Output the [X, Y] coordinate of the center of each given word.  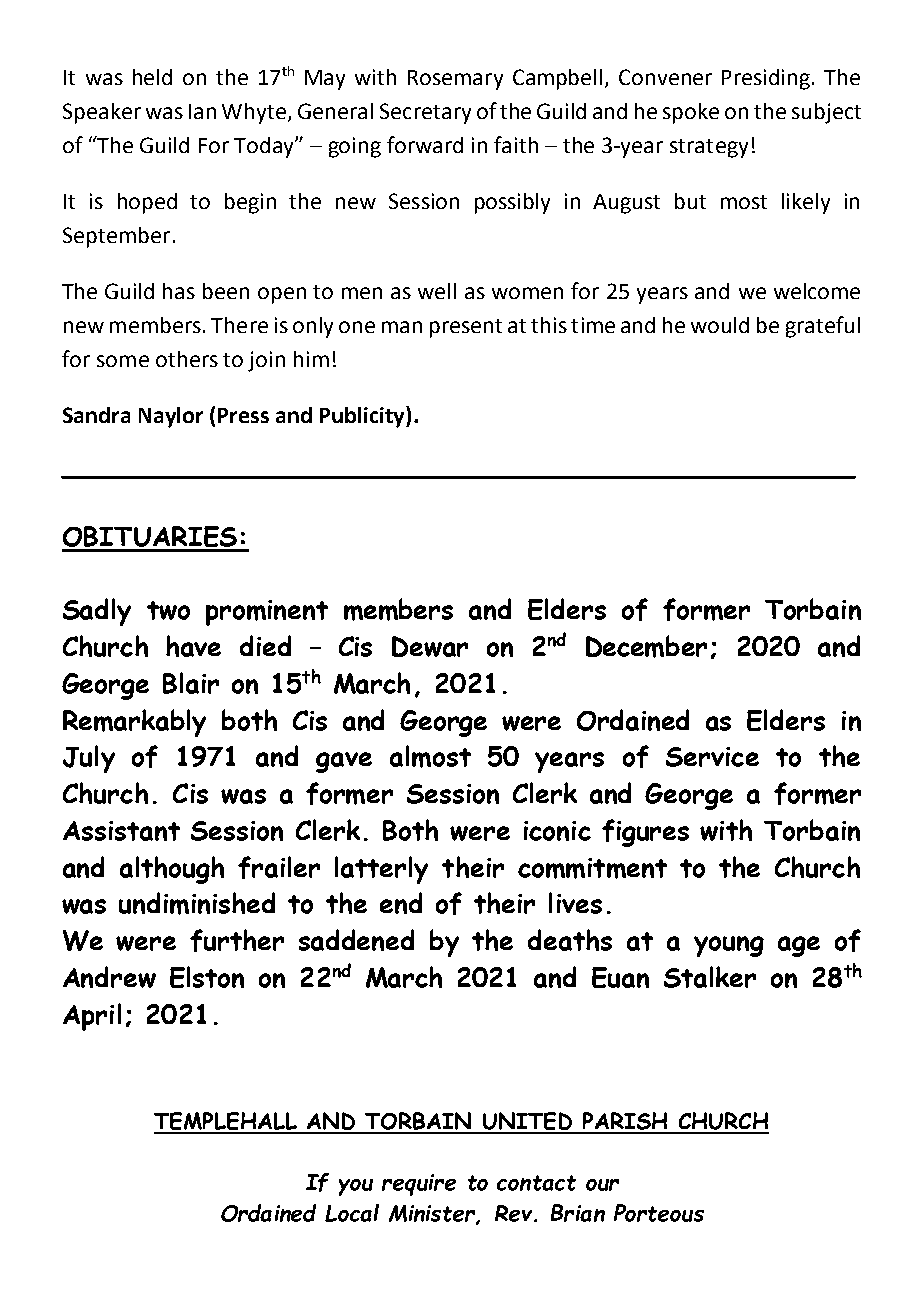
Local [352, 1213]
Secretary [425, 113]
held [152, 77]
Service [712, 757]
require [419, 1185]
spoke [691, 113]
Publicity [363, 417]
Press [243, 415]
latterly [381, 870]
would [720, 325]
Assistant [121, 831]
